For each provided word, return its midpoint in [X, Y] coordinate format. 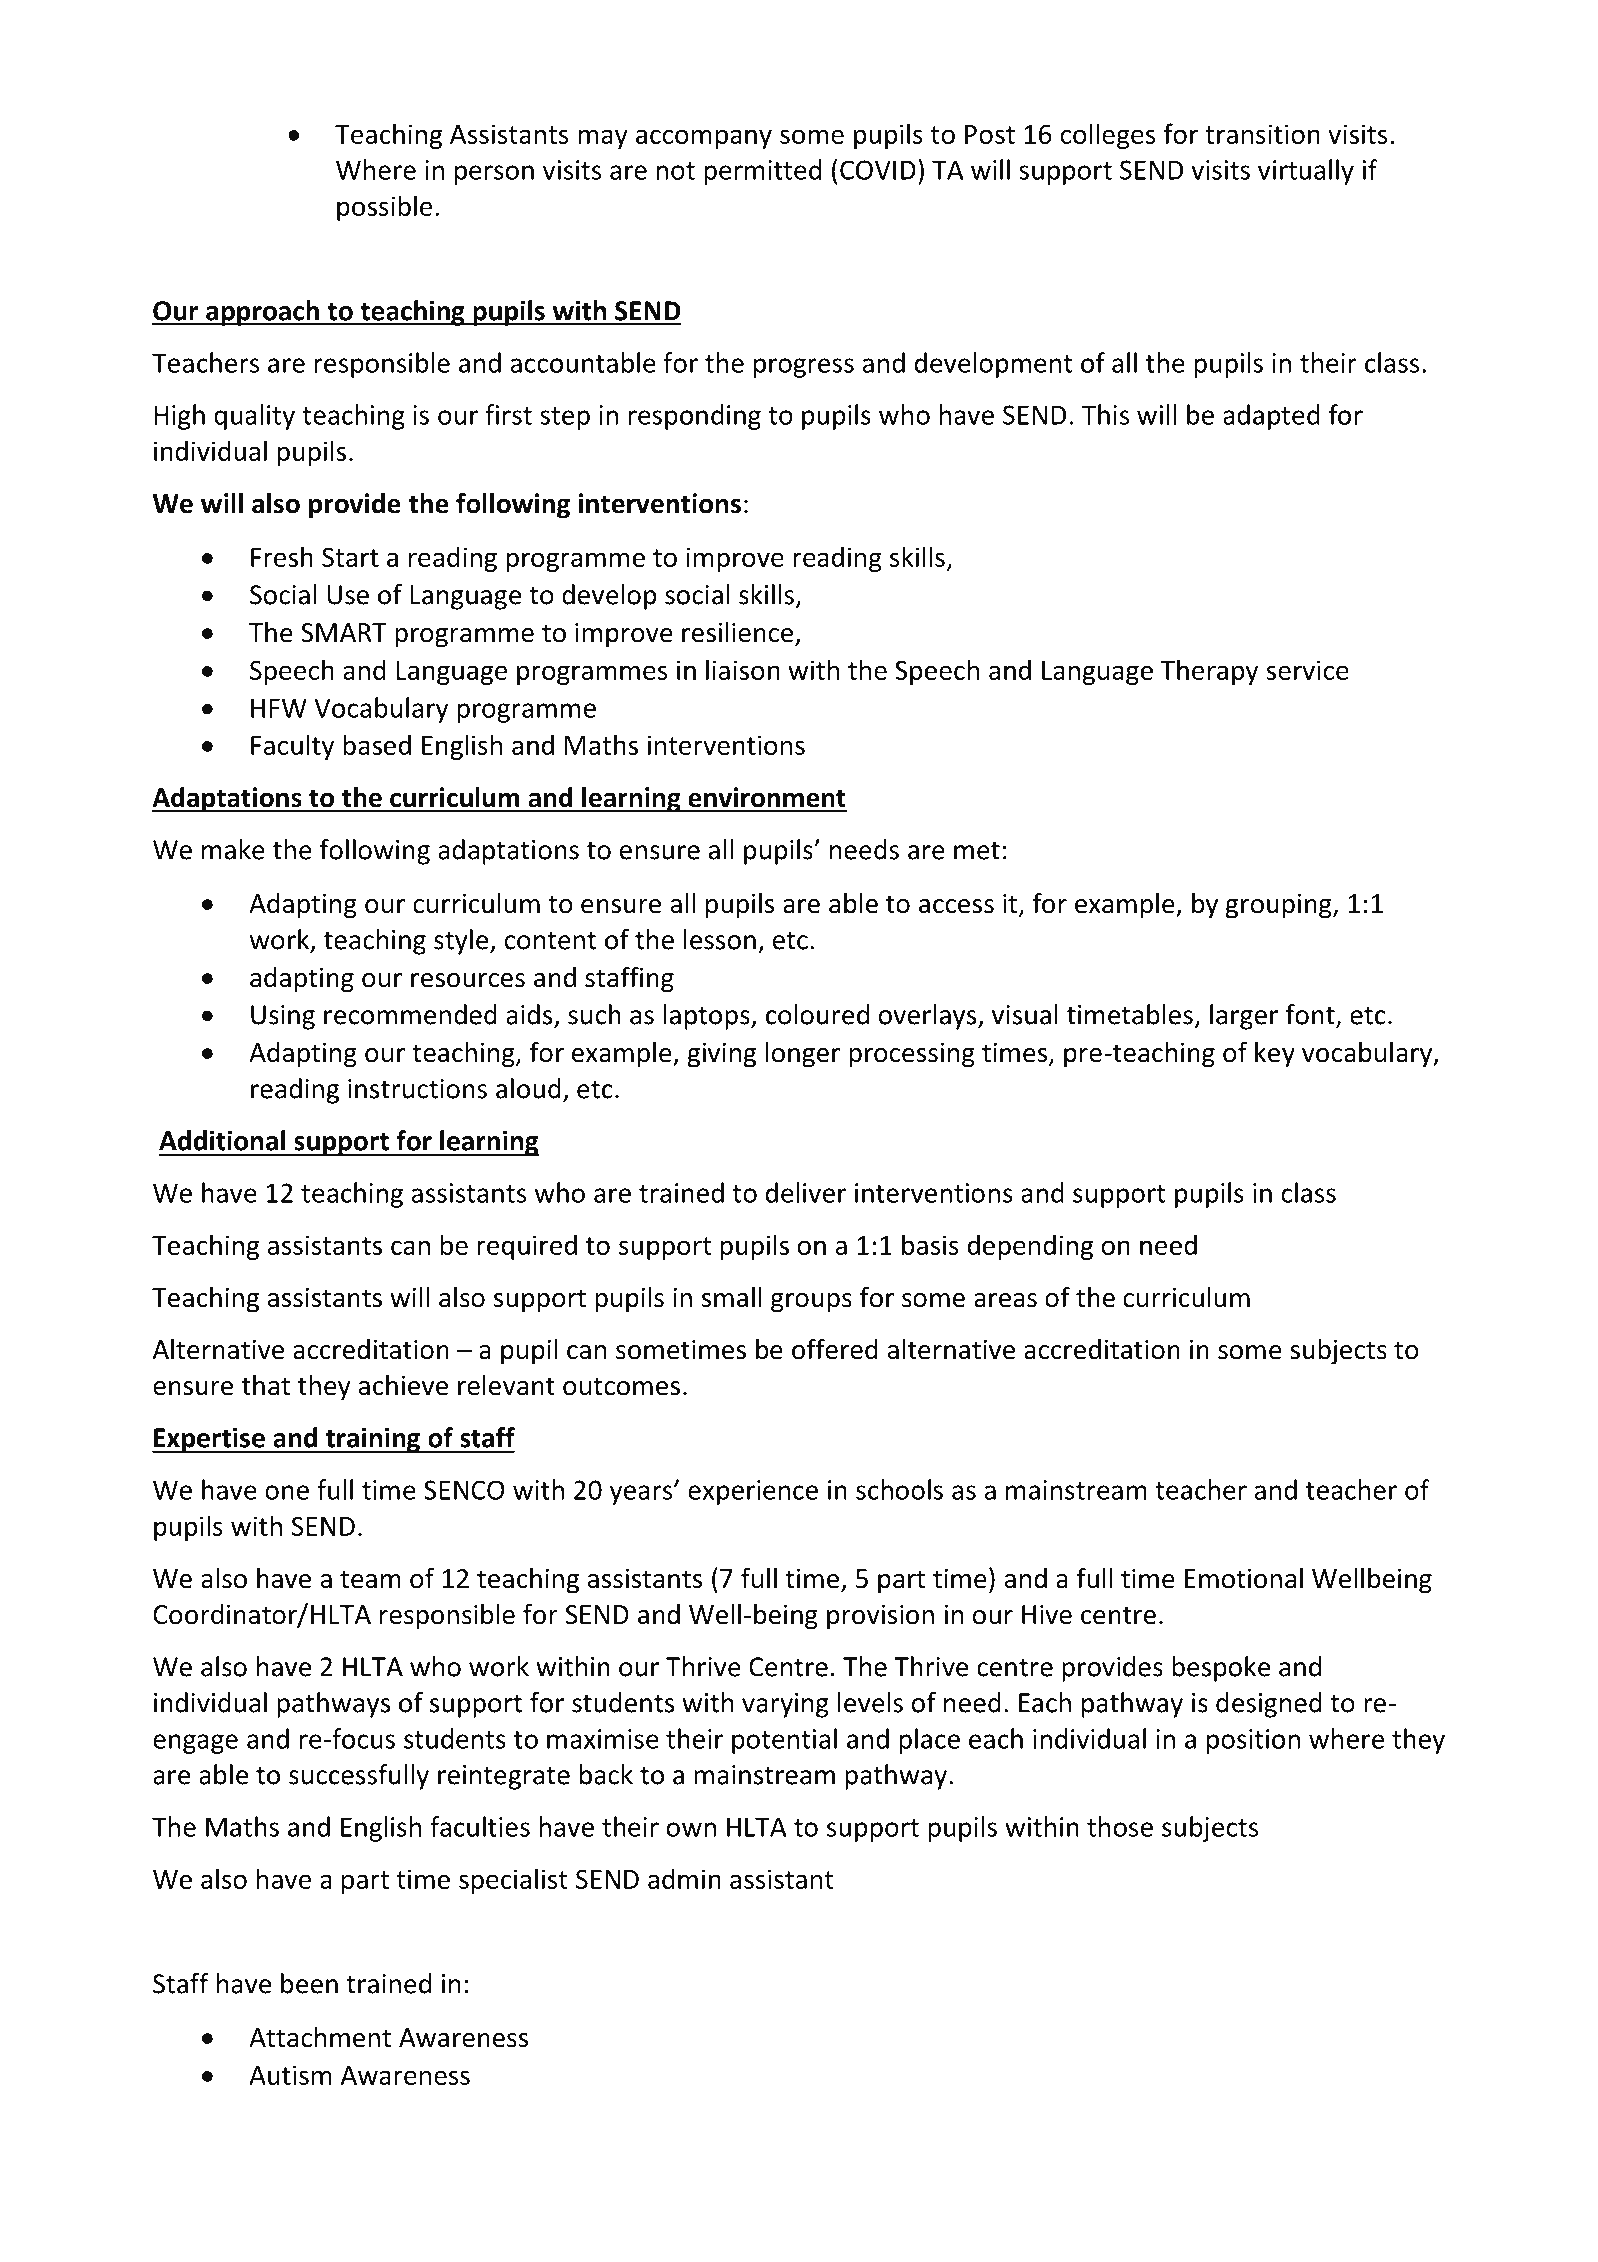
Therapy [1209, 672]
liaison [743, 669]
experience [753, 1492]
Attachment [320, 2037]
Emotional [1244, 1578]
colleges [1108, 136]
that [266, 1385]
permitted [762, 172]
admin [684, 1878]
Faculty [292, 747]
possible [384, 208]
